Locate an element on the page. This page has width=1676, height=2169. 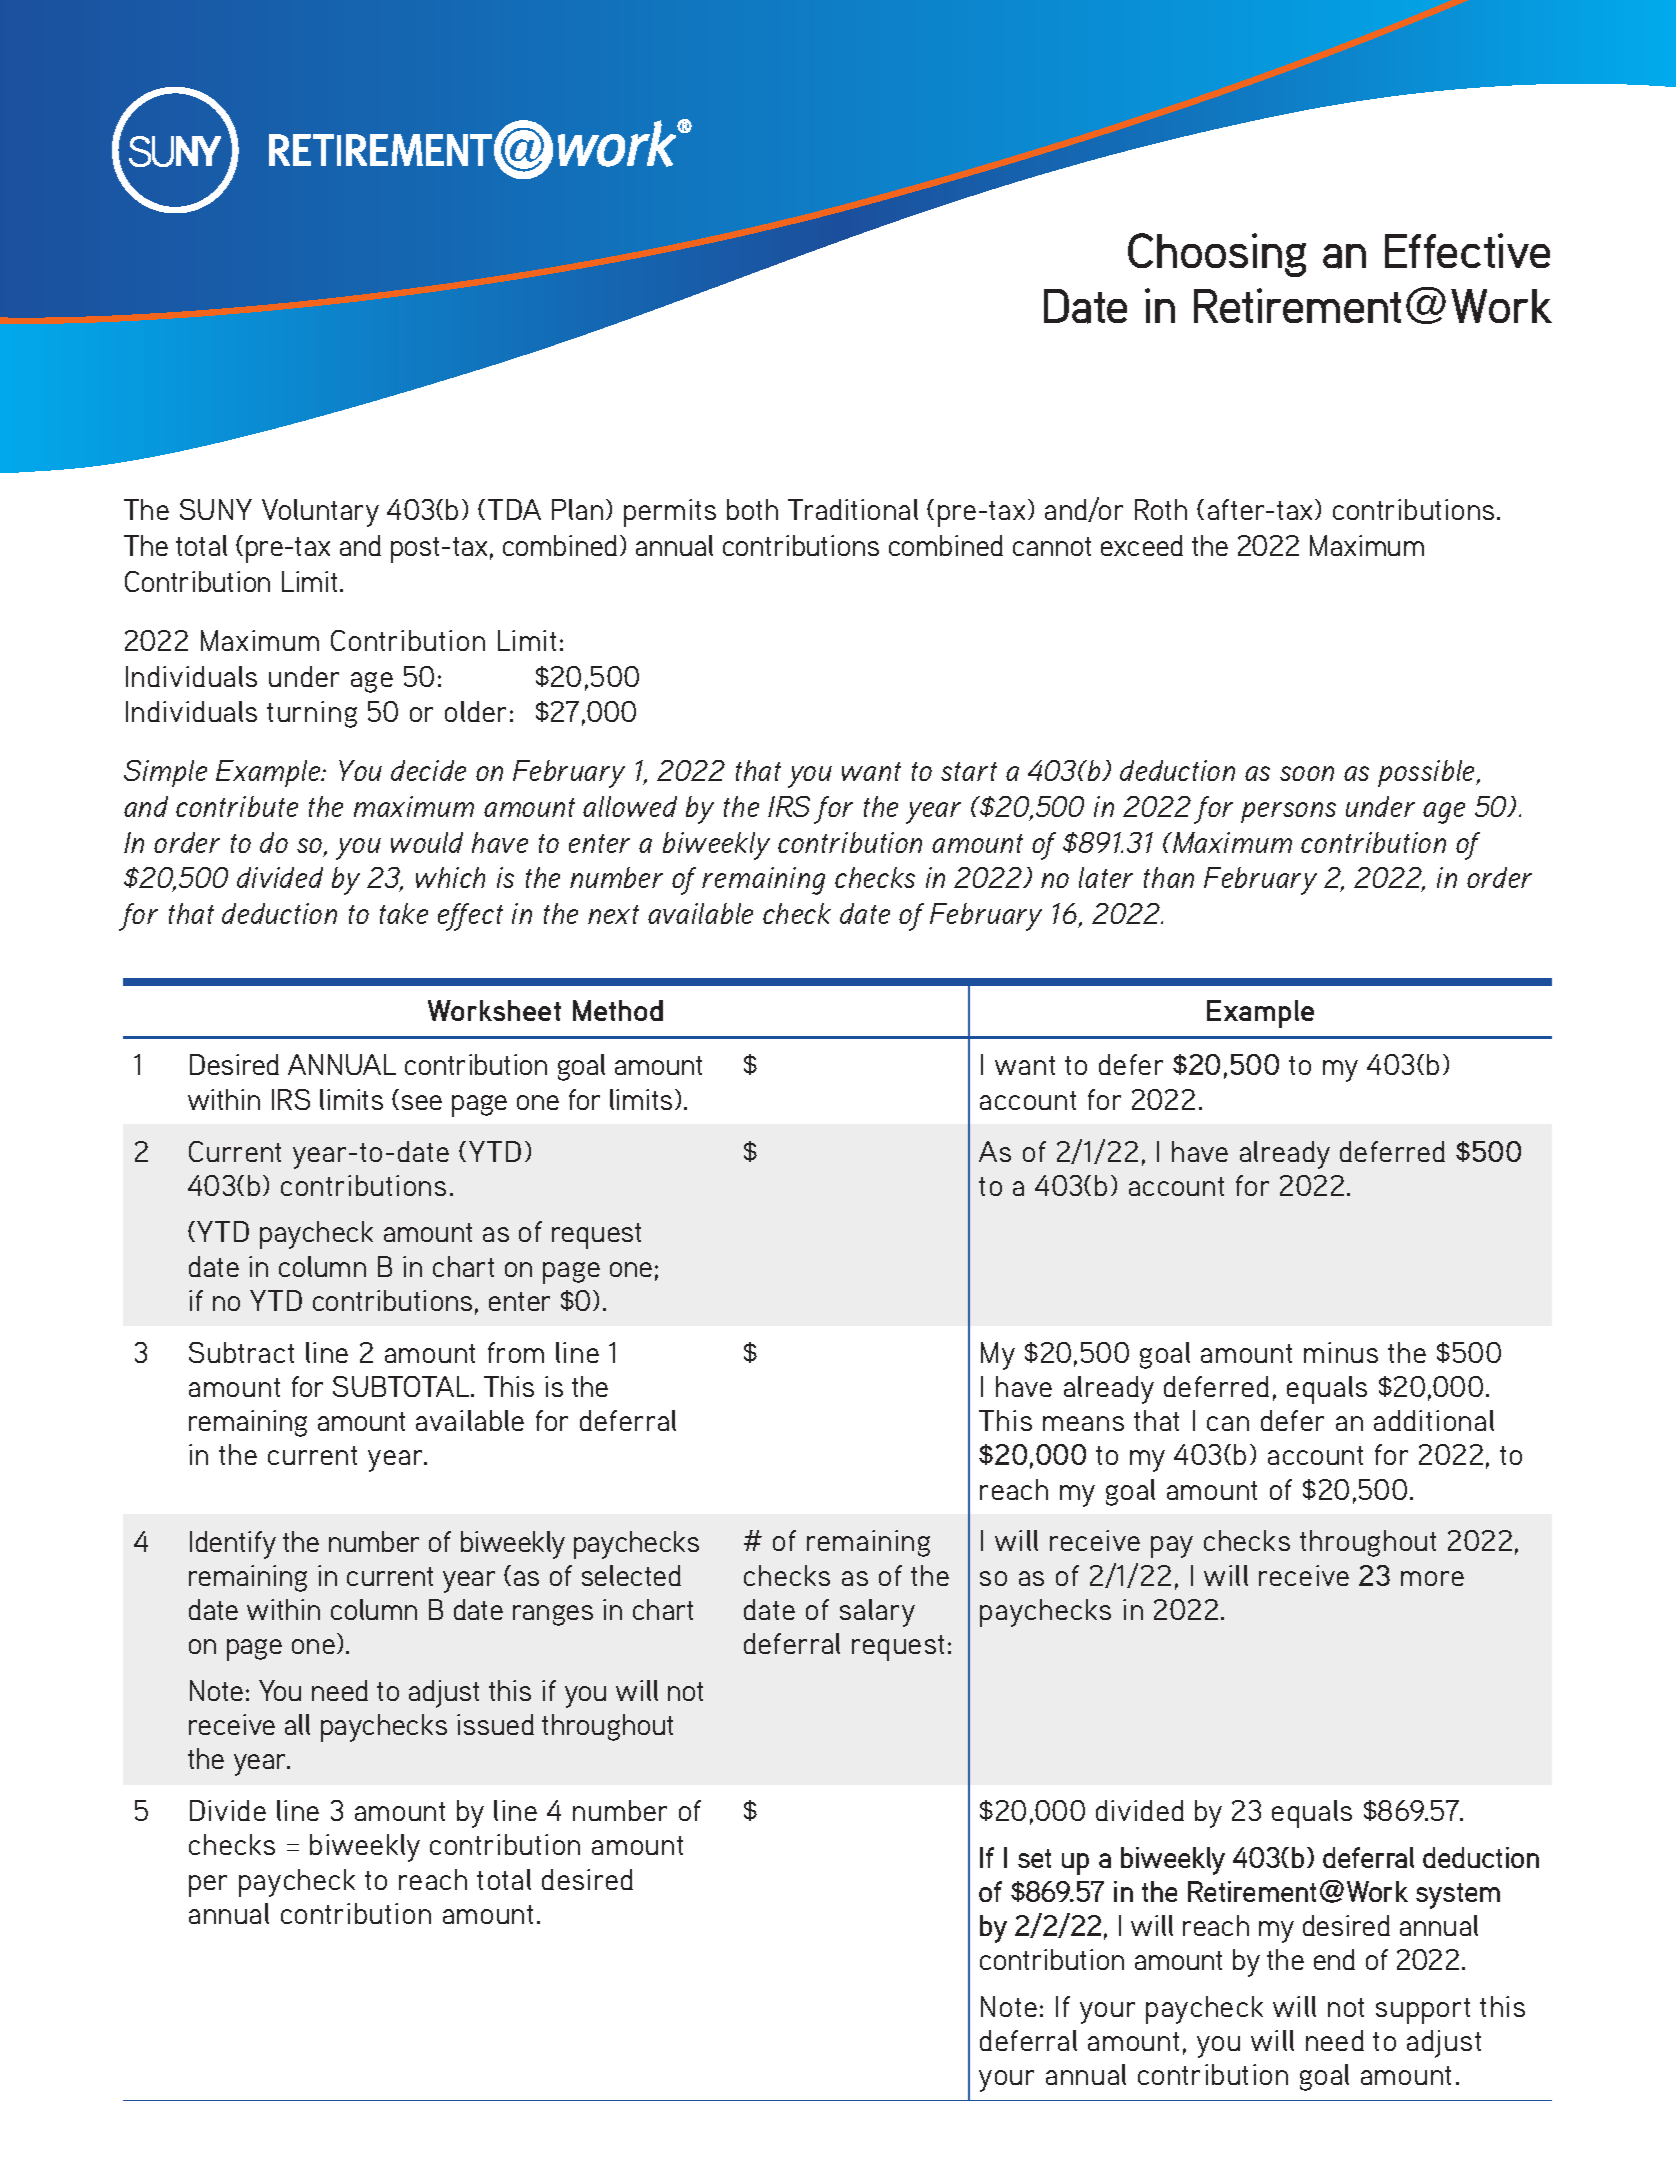
issued is located at coordinates (495, 1724).
